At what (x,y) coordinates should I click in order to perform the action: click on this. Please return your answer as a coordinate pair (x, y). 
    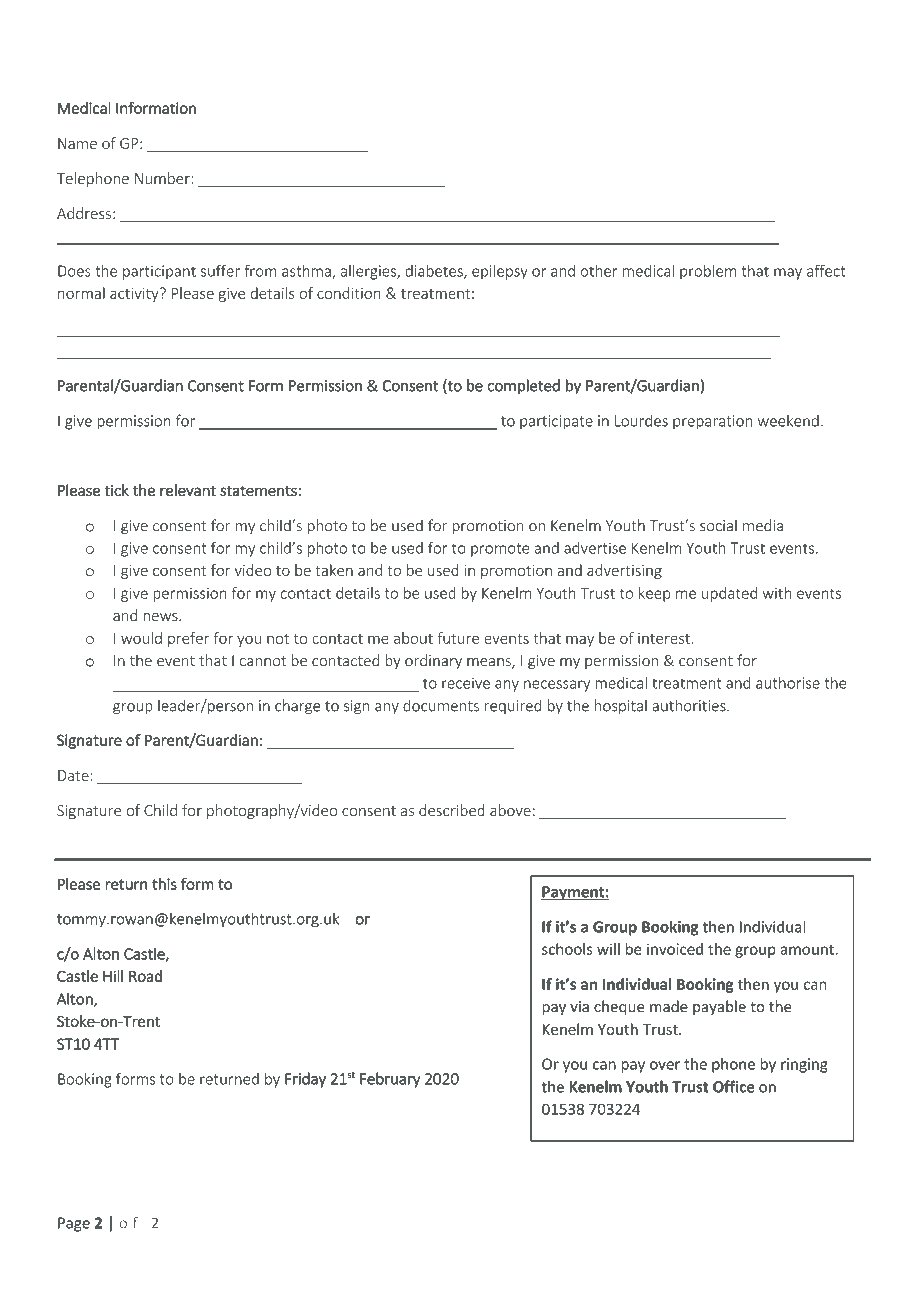
    Looking at the image, I should click on (164, 884).
